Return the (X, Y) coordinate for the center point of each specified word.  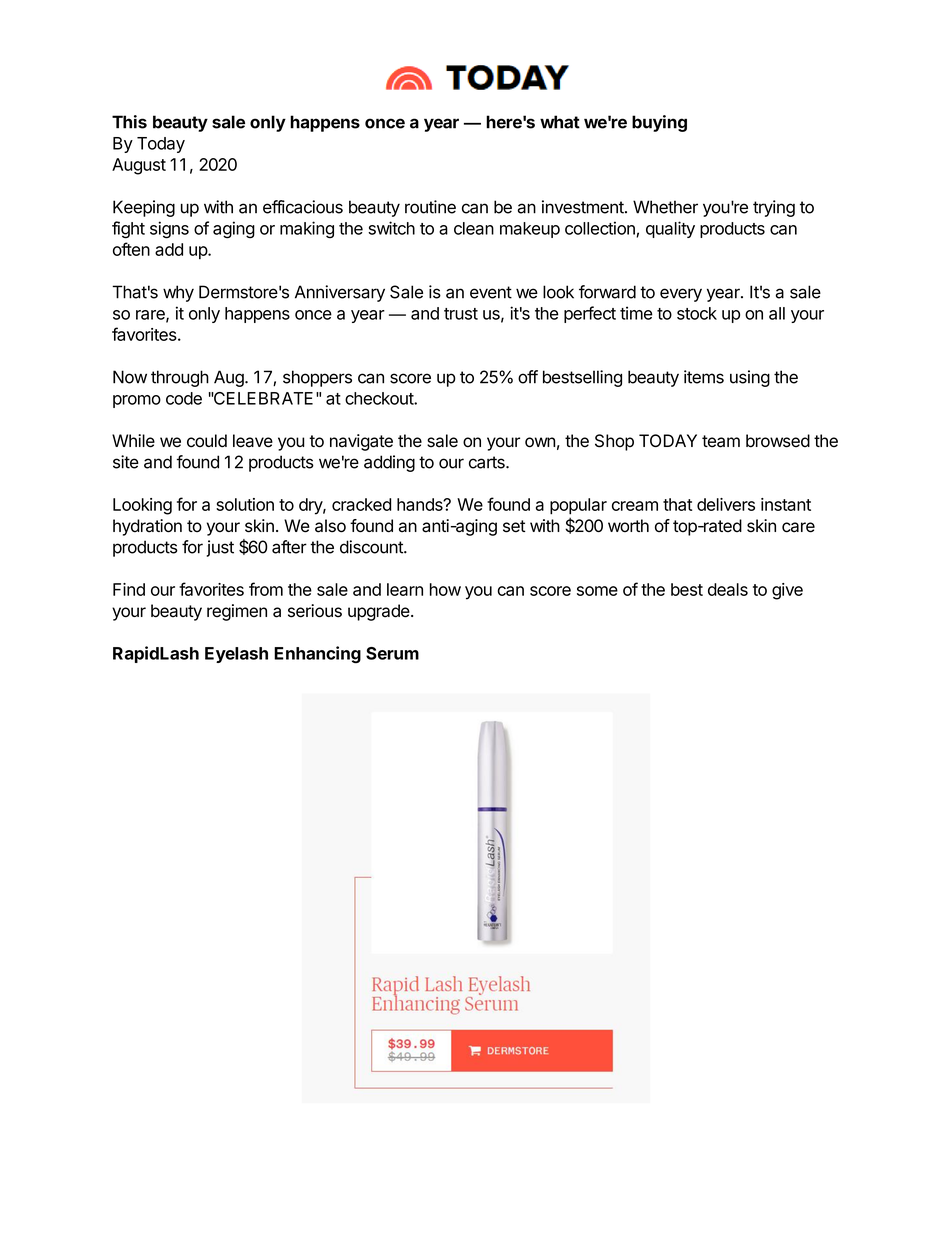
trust (461, 314)
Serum (392, 653)
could (207, 441)
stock (697, 313)
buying (659, 123)
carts (488, 462)
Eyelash (236, 655)
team (721, 441)
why (178, 293)
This (129, 122)
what (560, 122)
